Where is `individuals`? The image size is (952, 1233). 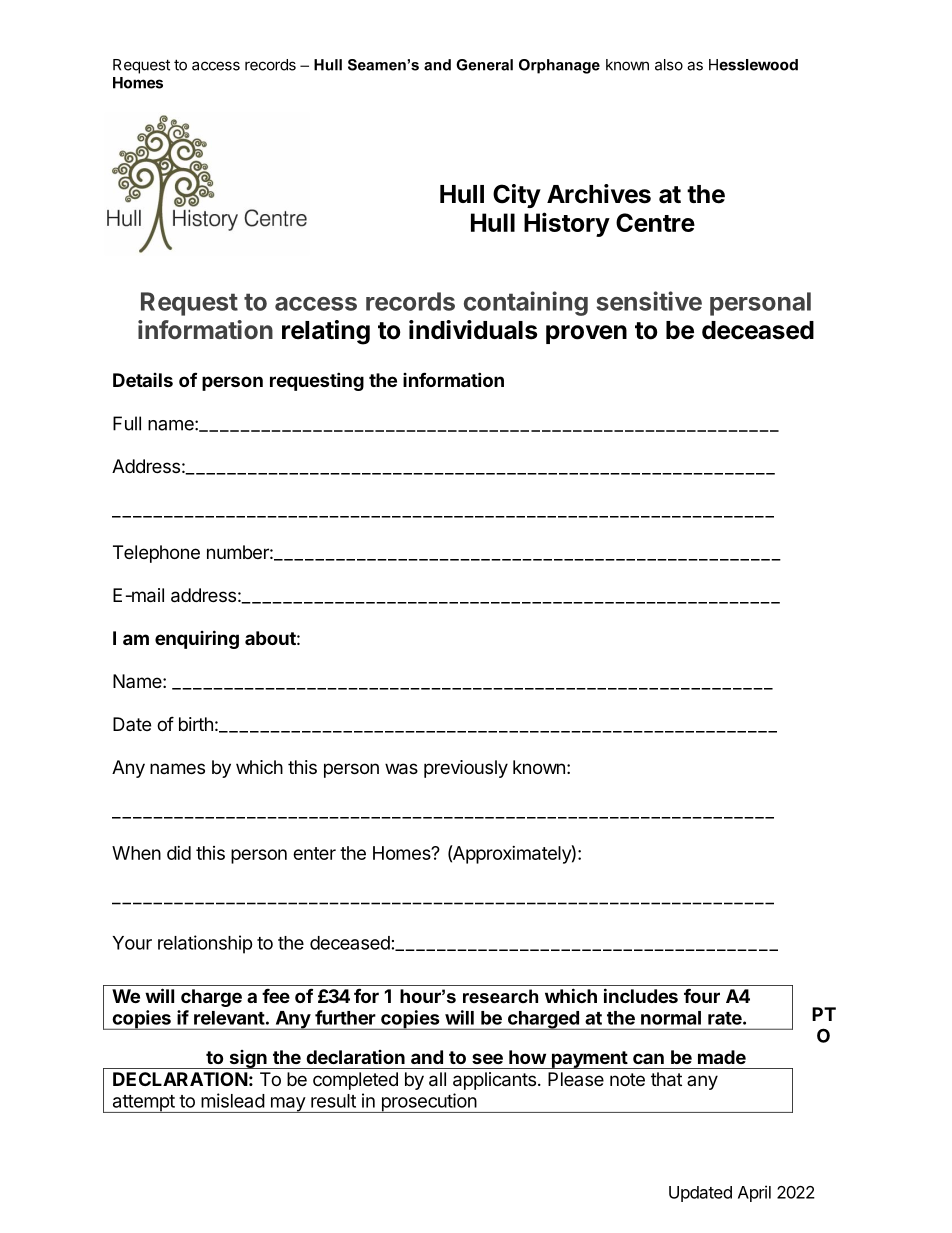 individuals is located at coordinates (473, 330).
